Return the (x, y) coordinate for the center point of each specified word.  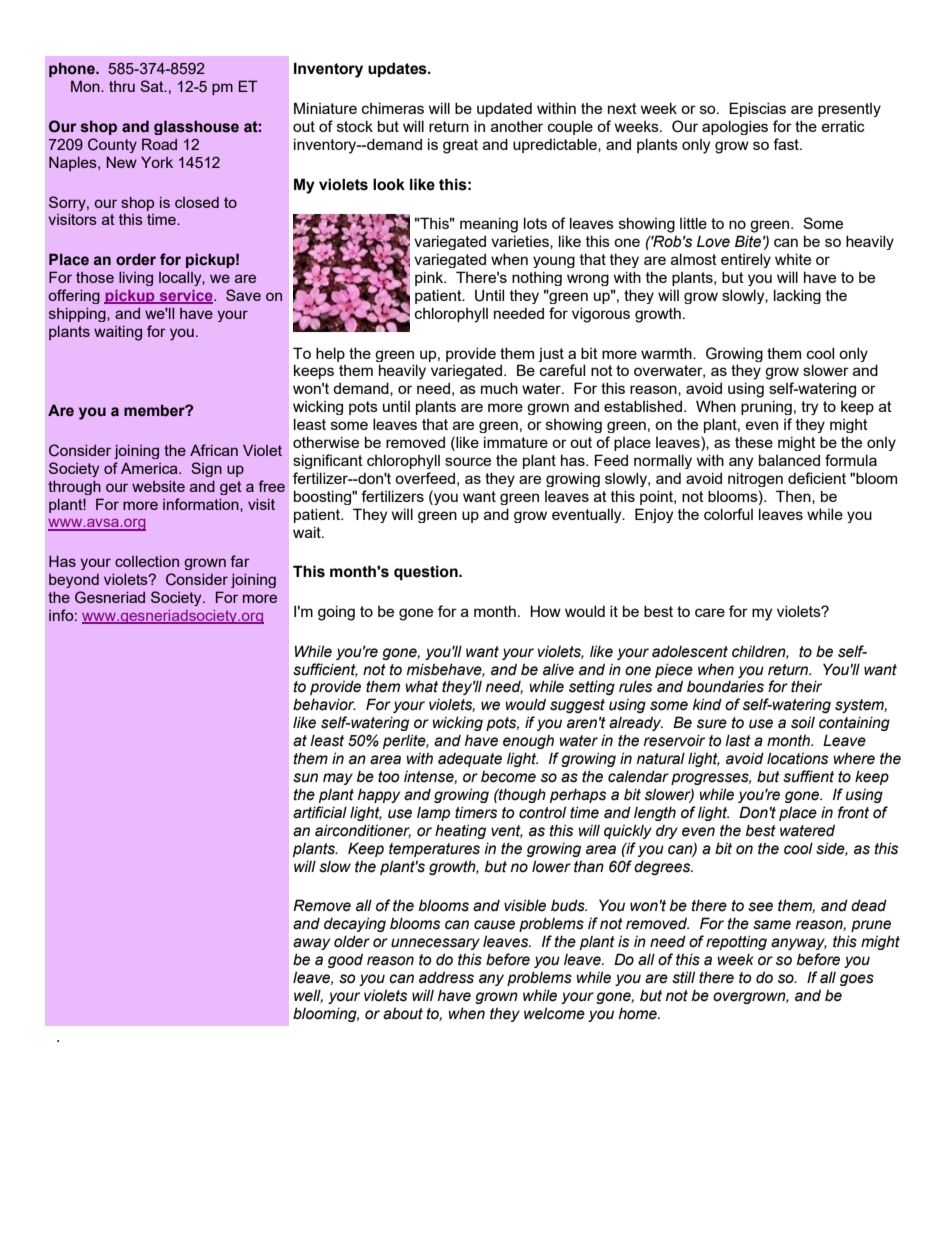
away (311, 944)
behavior (324, 704)
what (422, 686)
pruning (766, 407)
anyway (799, 944)
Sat (153, 86)
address (446, 977)
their (806, 686)
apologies (735, 127)
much (499, 388)
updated (504, 109)
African (214, 450)
